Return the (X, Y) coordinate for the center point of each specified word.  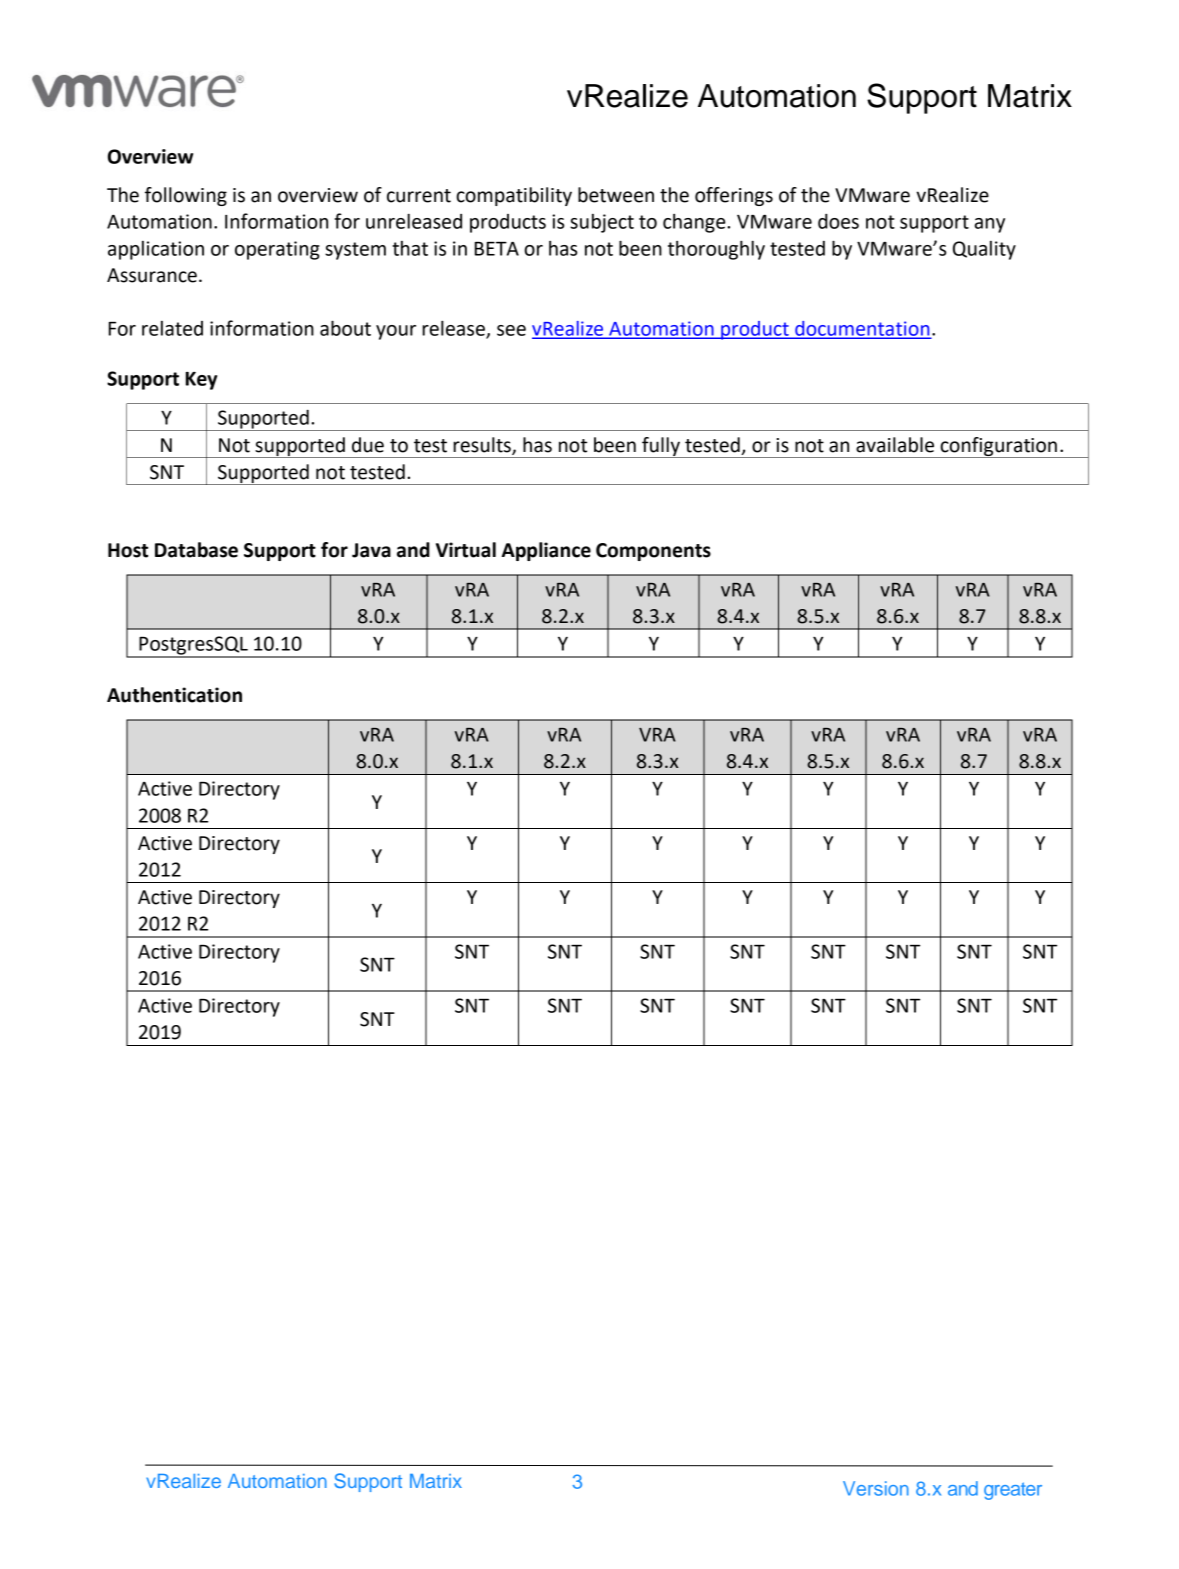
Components (653, 552)
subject (602, 223)
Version (876, 1488)
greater (1013, 1491)
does (838, 221)
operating (277, 250)
